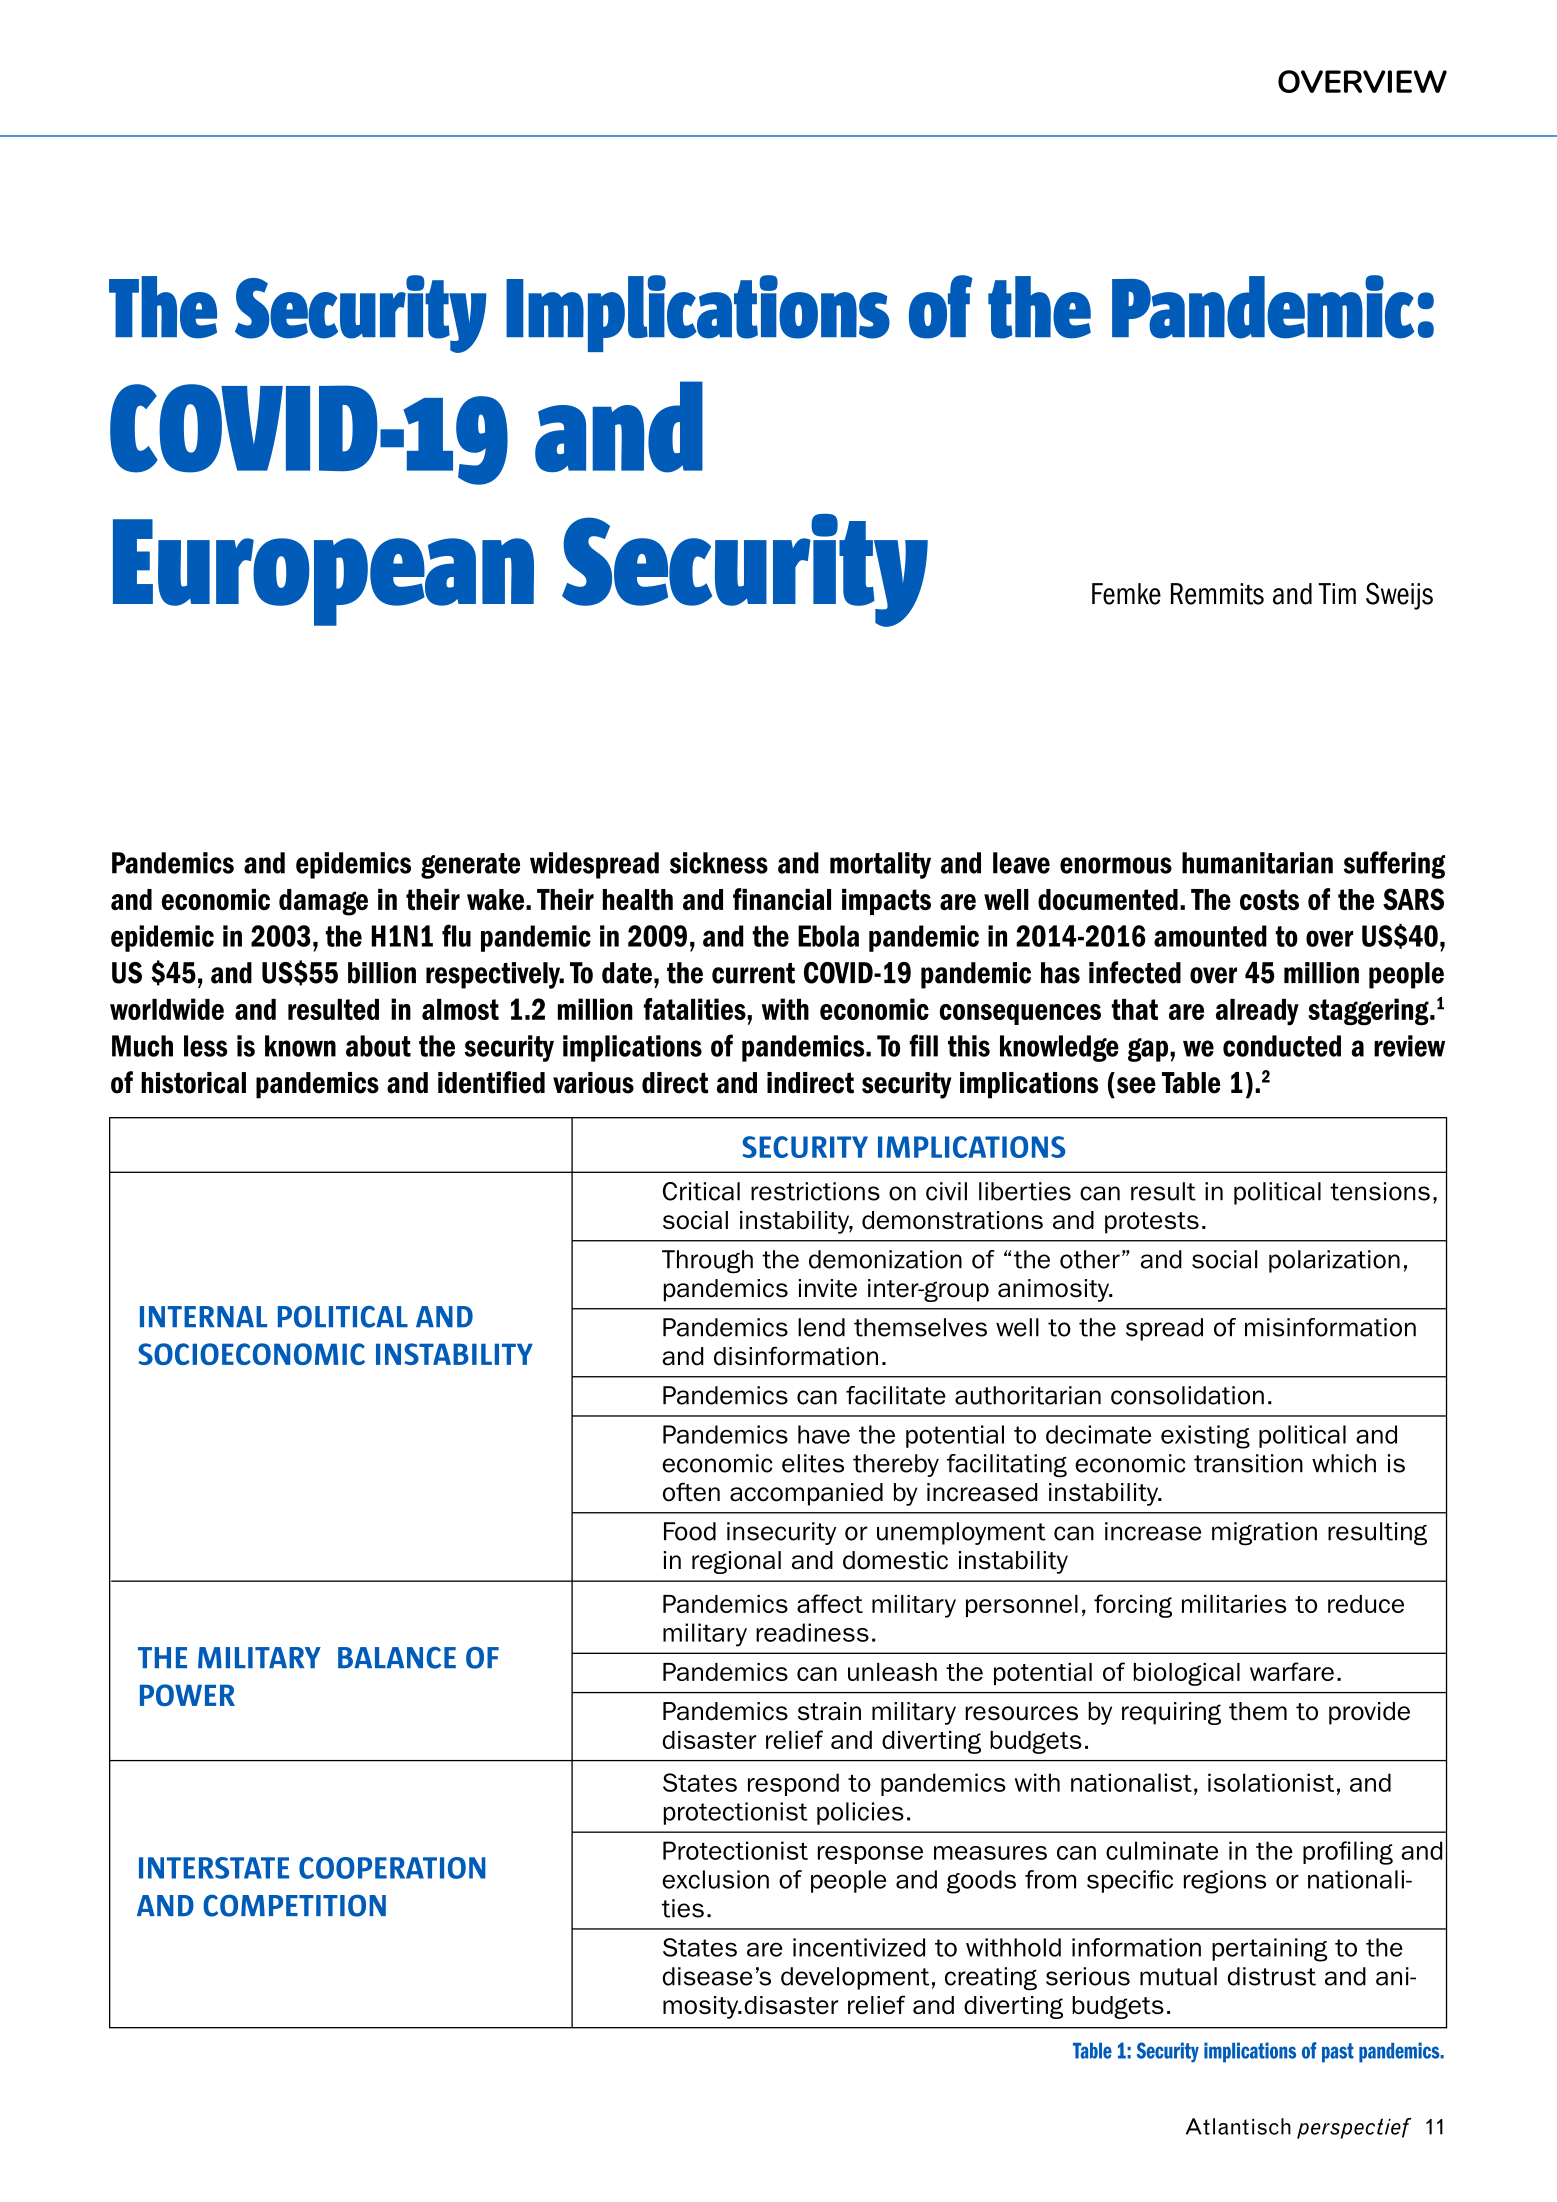 Image resolution: width=1557 pixels, height=2202 pixels. I want to click on European, so click(323, 572).
